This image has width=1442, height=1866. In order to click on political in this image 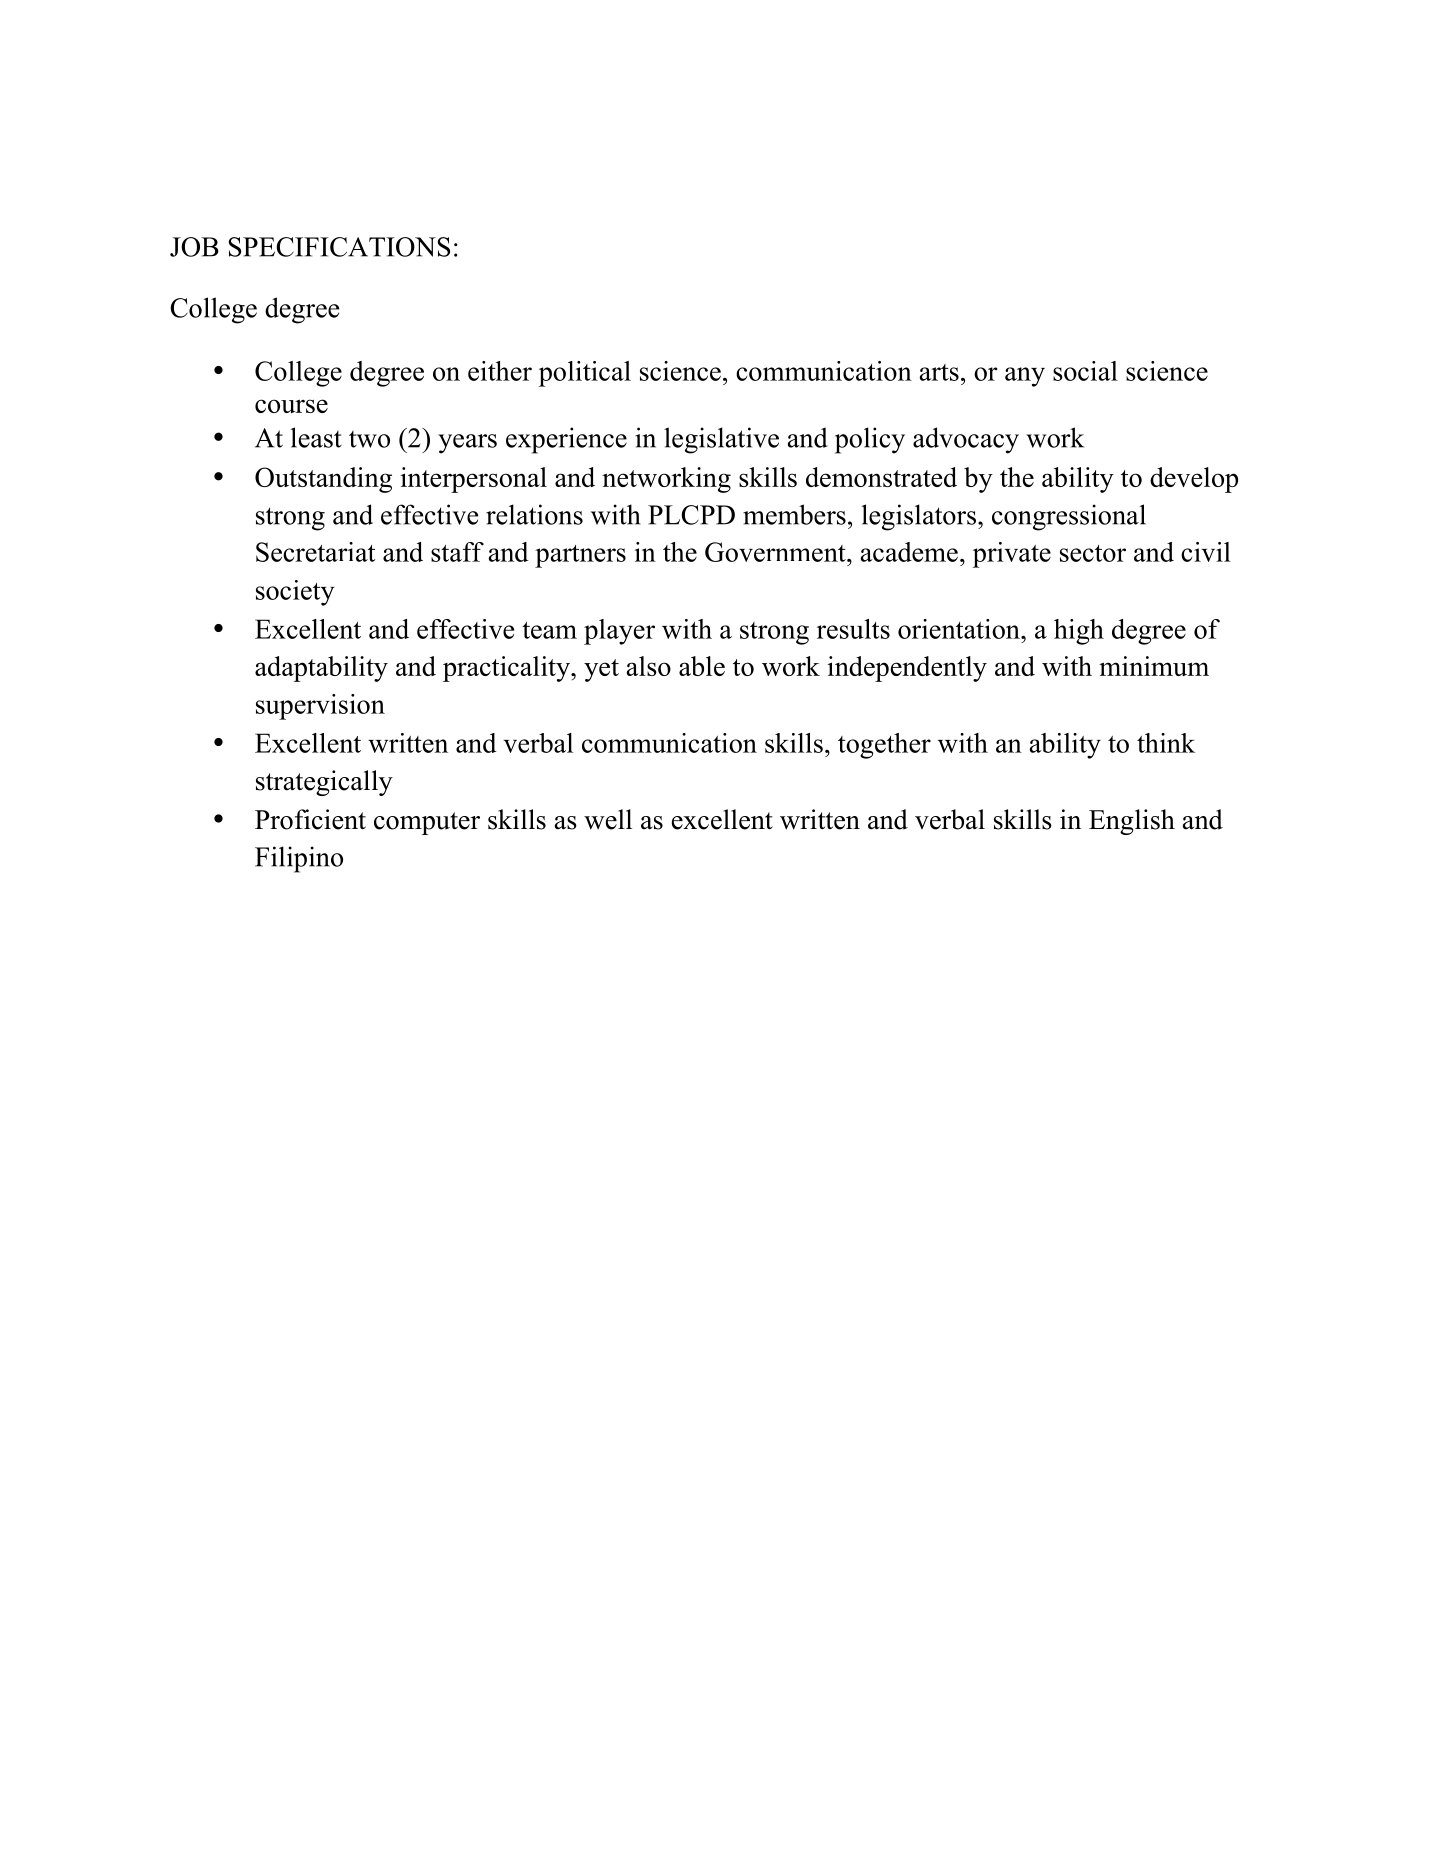, I will do `click(585, 374)`.
